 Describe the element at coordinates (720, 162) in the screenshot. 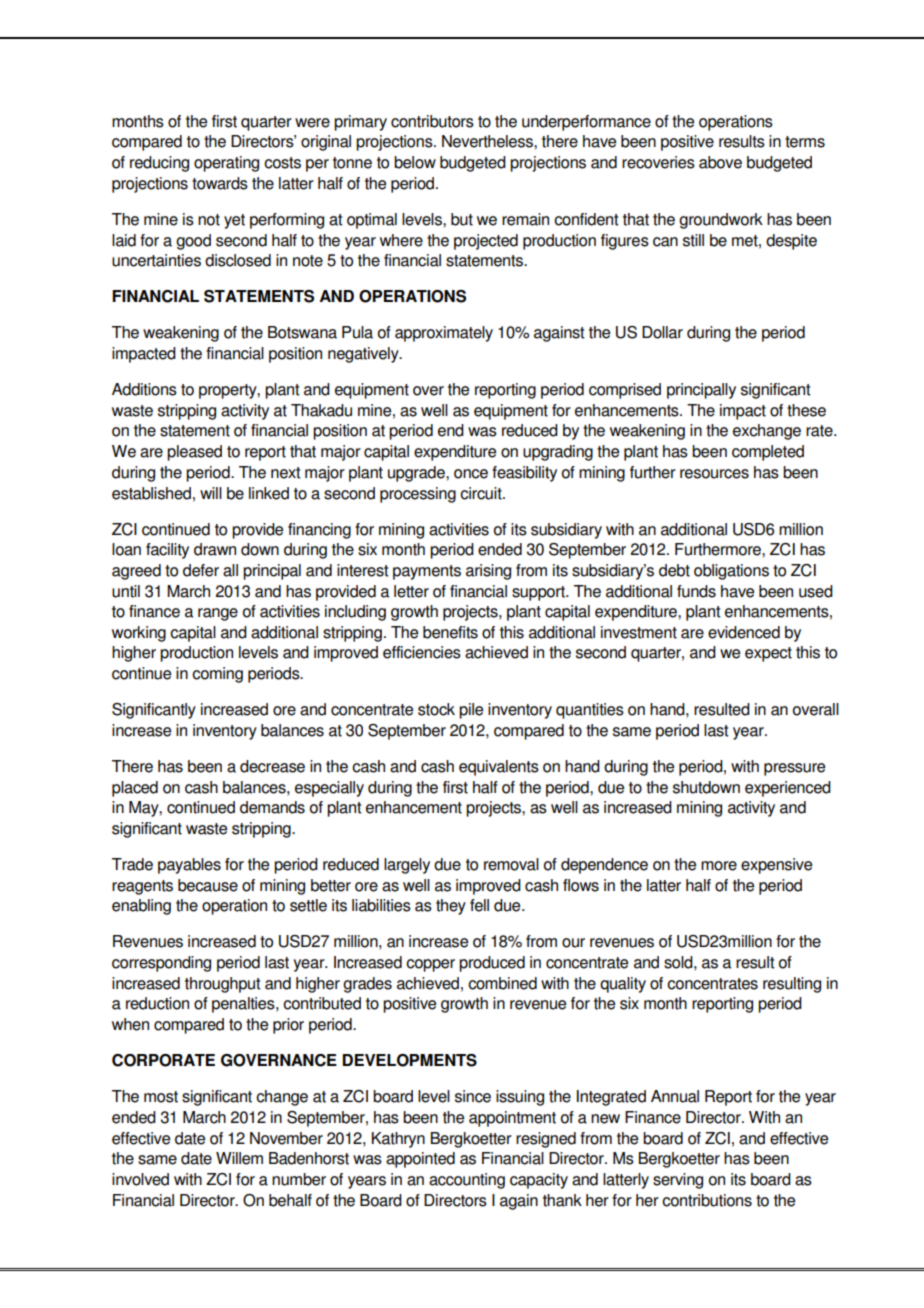

I see `above` at that location.
